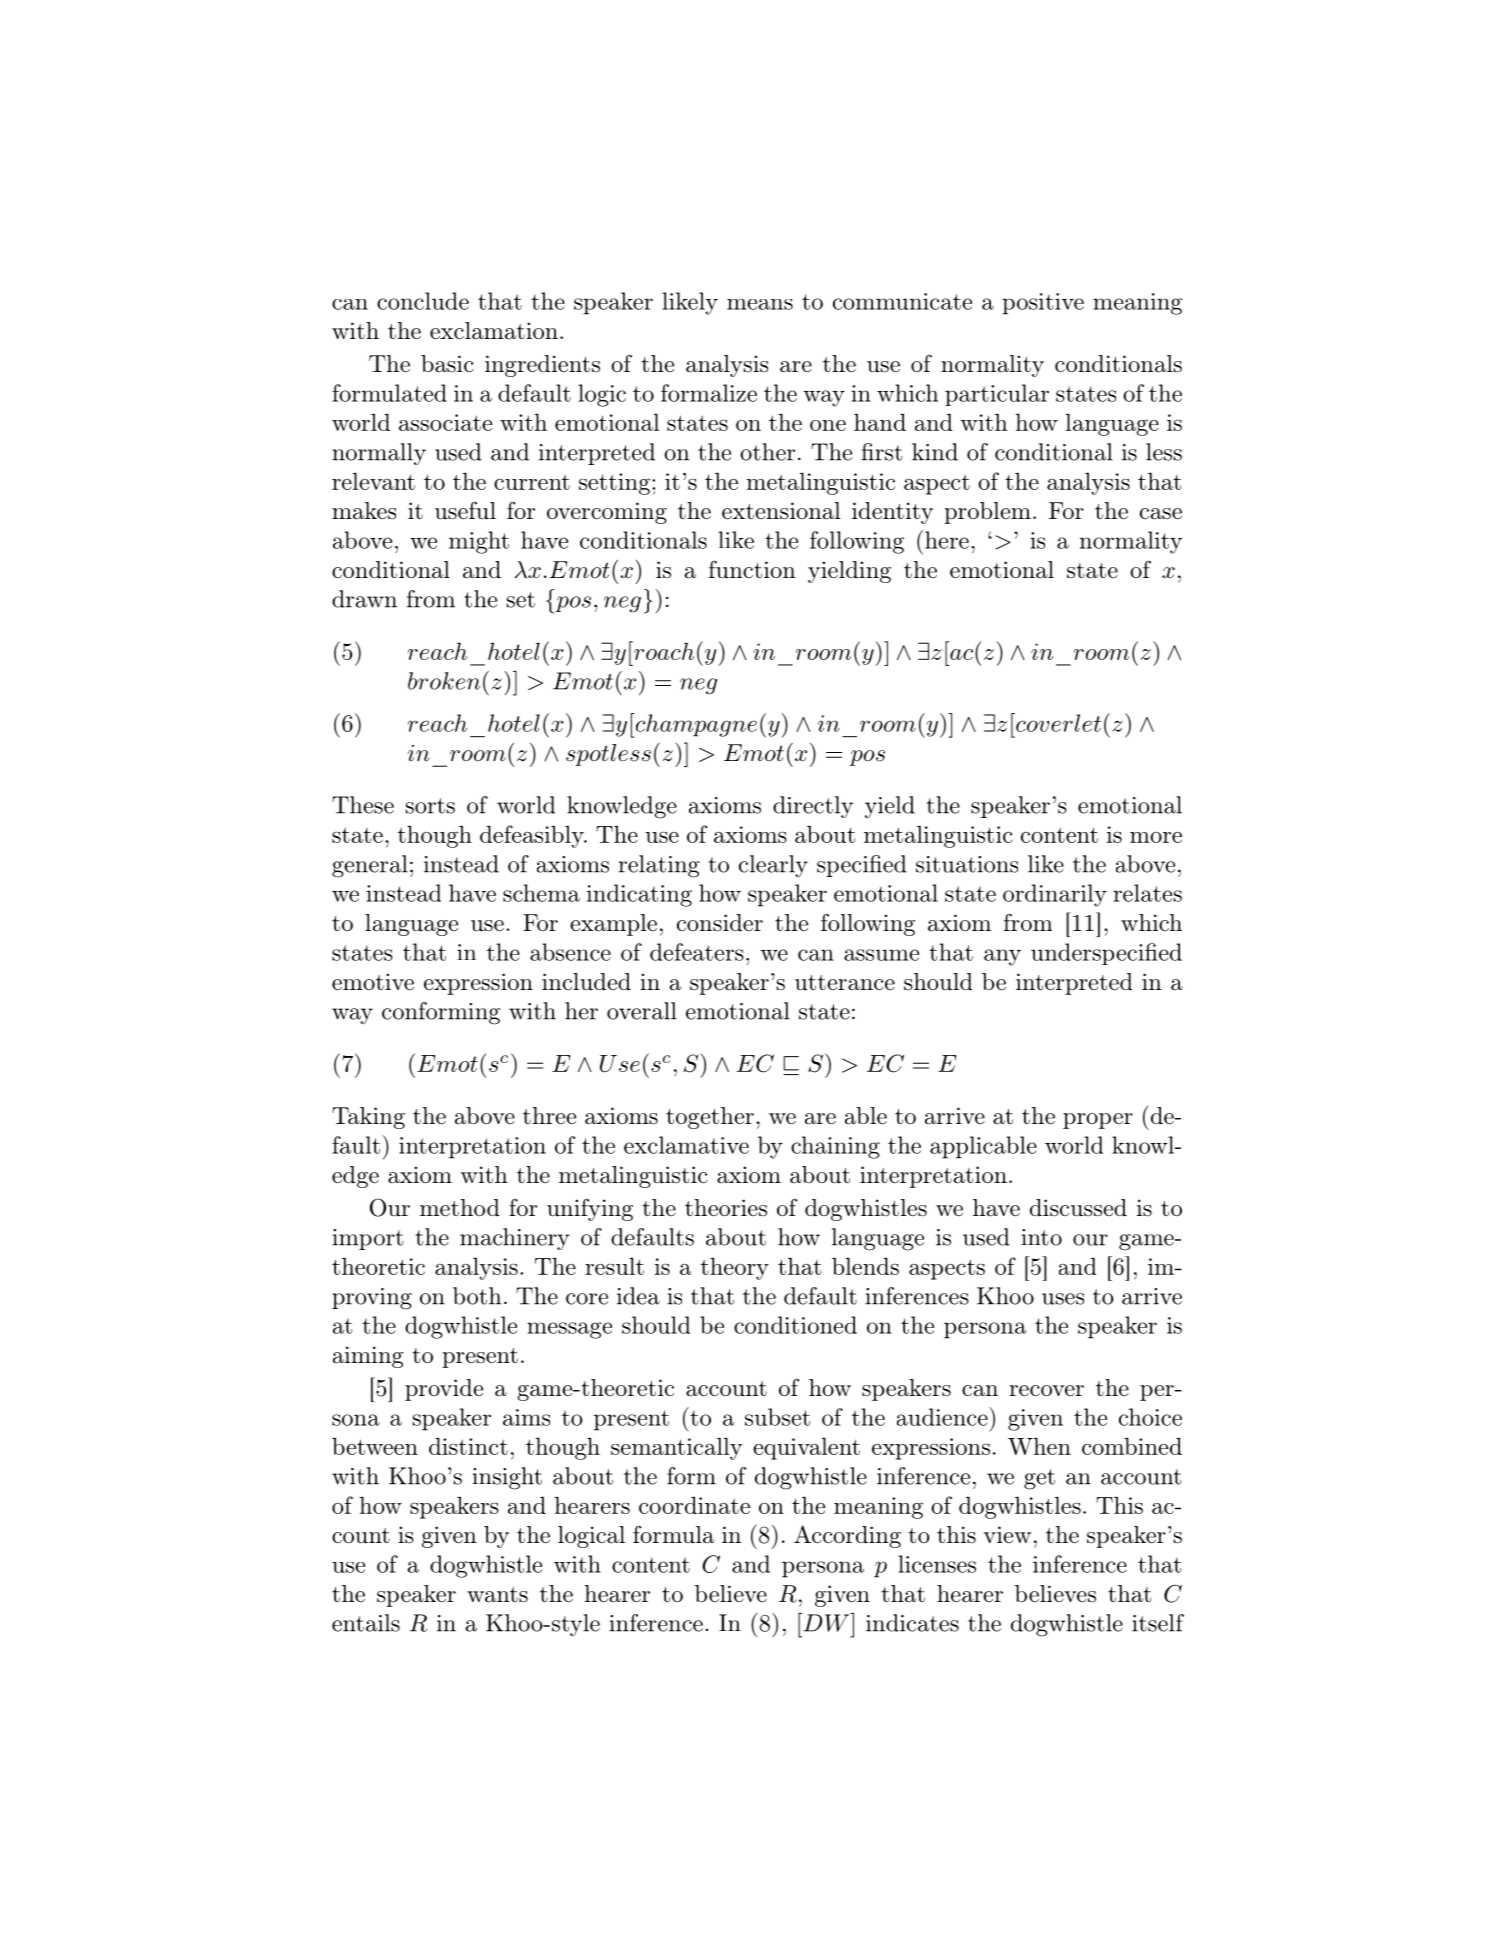 Image resolution: width=1506 pixels, height=1949 pixels. I want to click on might, so click(479, 542).
